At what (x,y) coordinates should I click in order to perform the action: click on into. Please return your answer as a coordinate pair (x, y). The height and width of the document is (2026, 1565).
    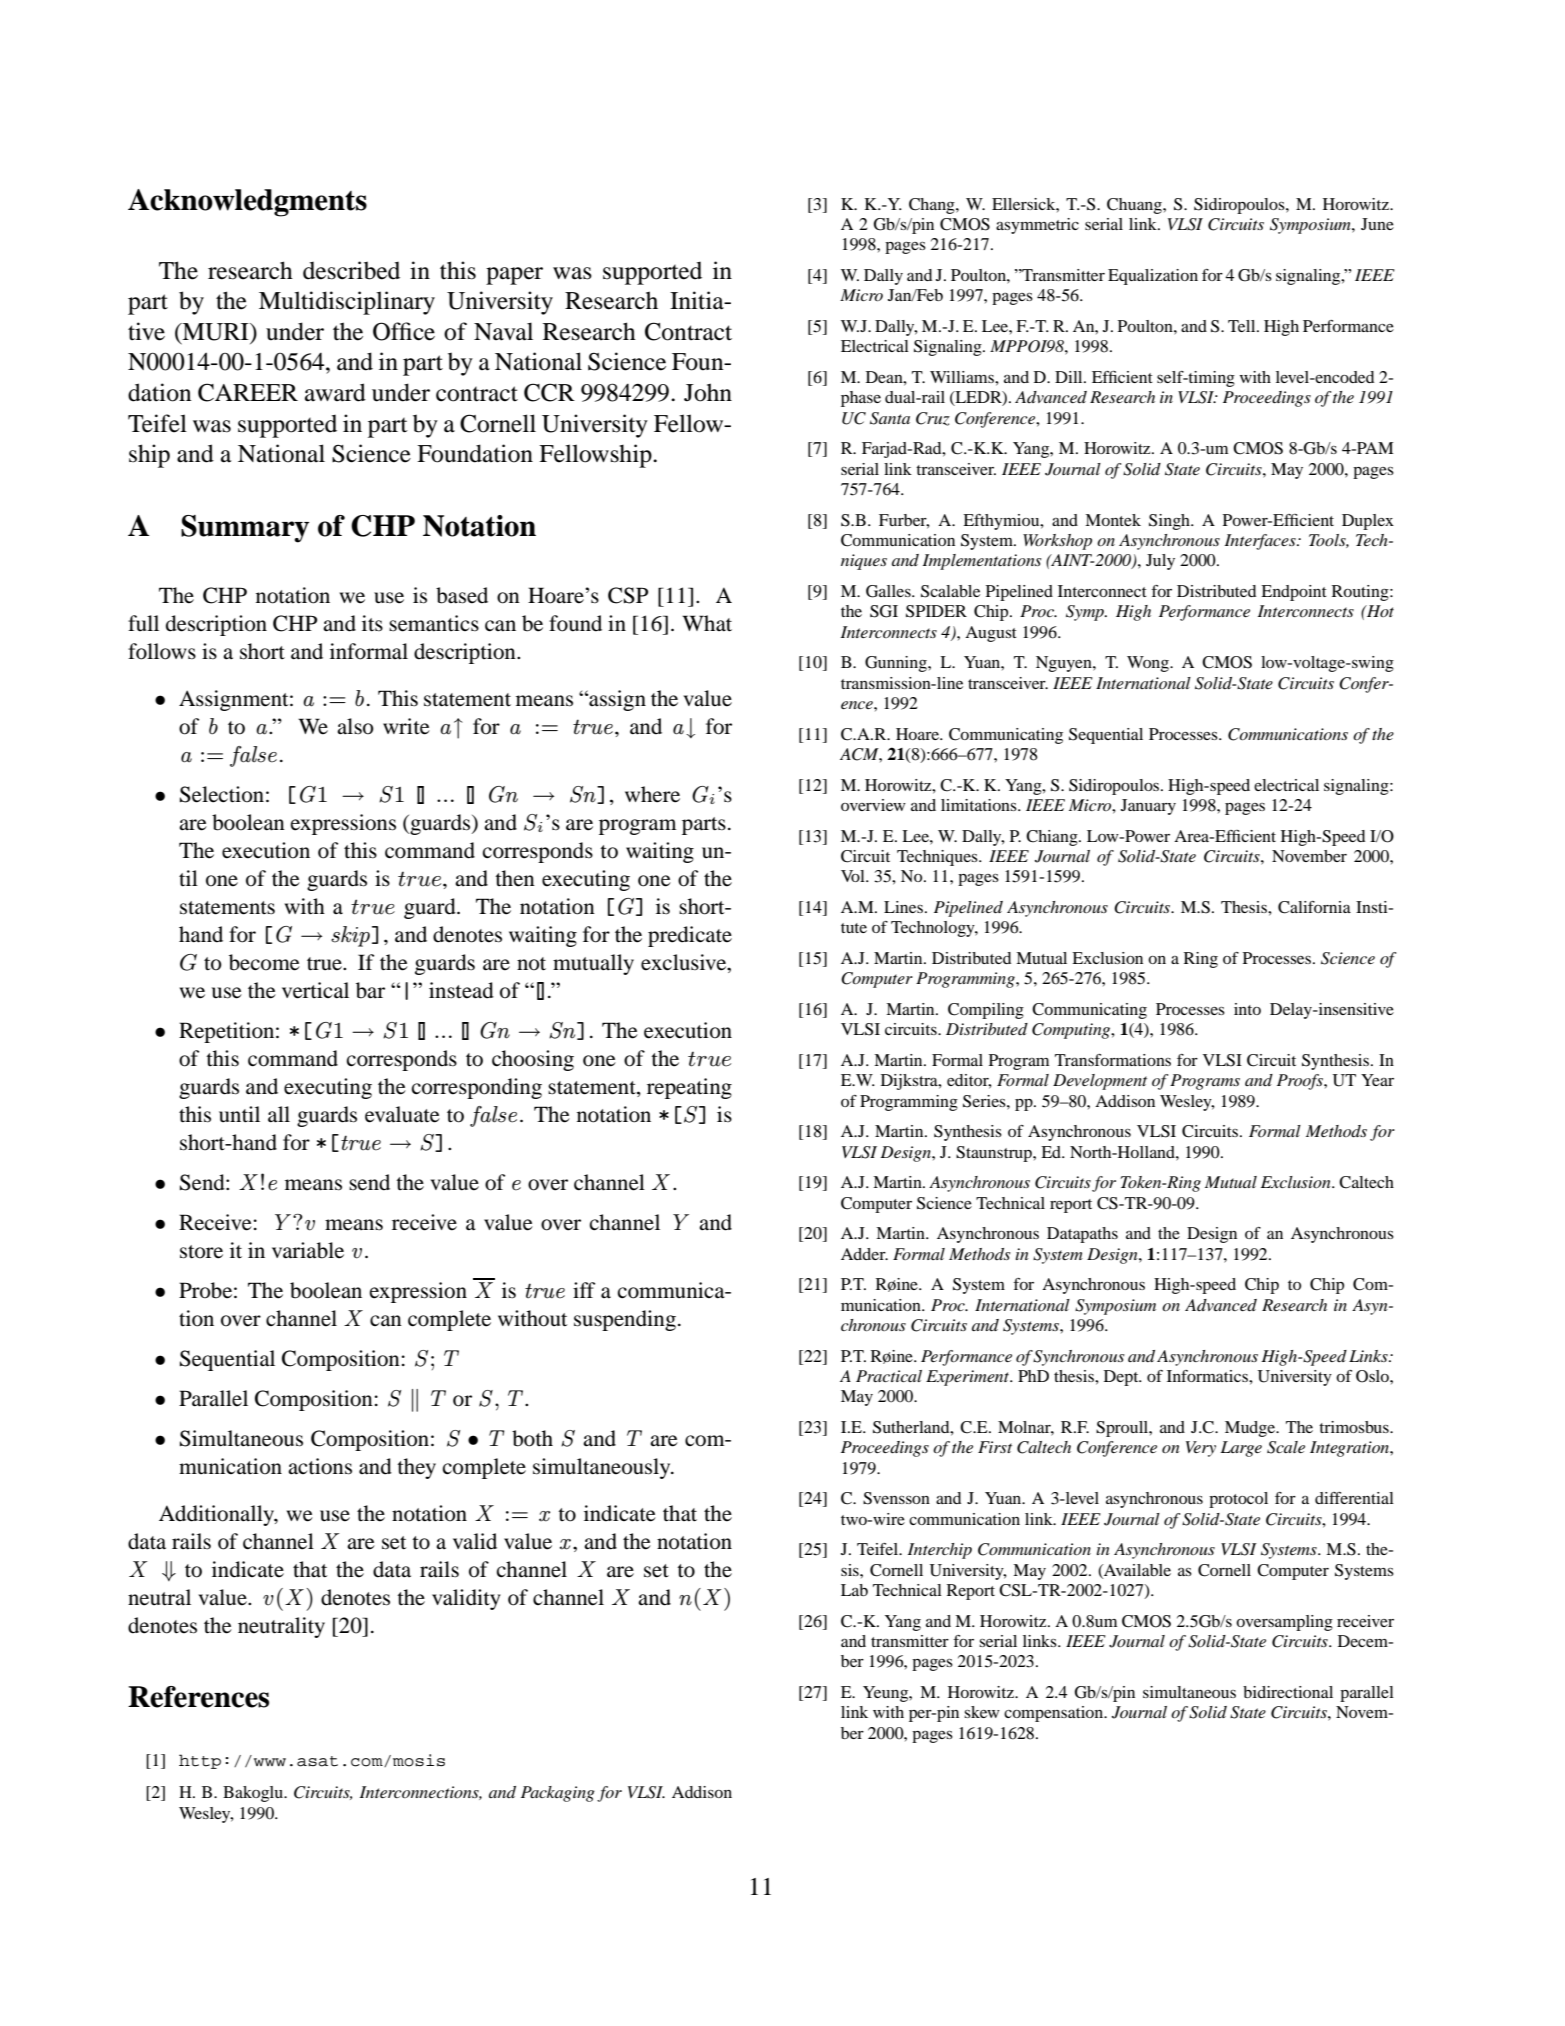
    Looking at the image, I should click on (1247, 1009).
